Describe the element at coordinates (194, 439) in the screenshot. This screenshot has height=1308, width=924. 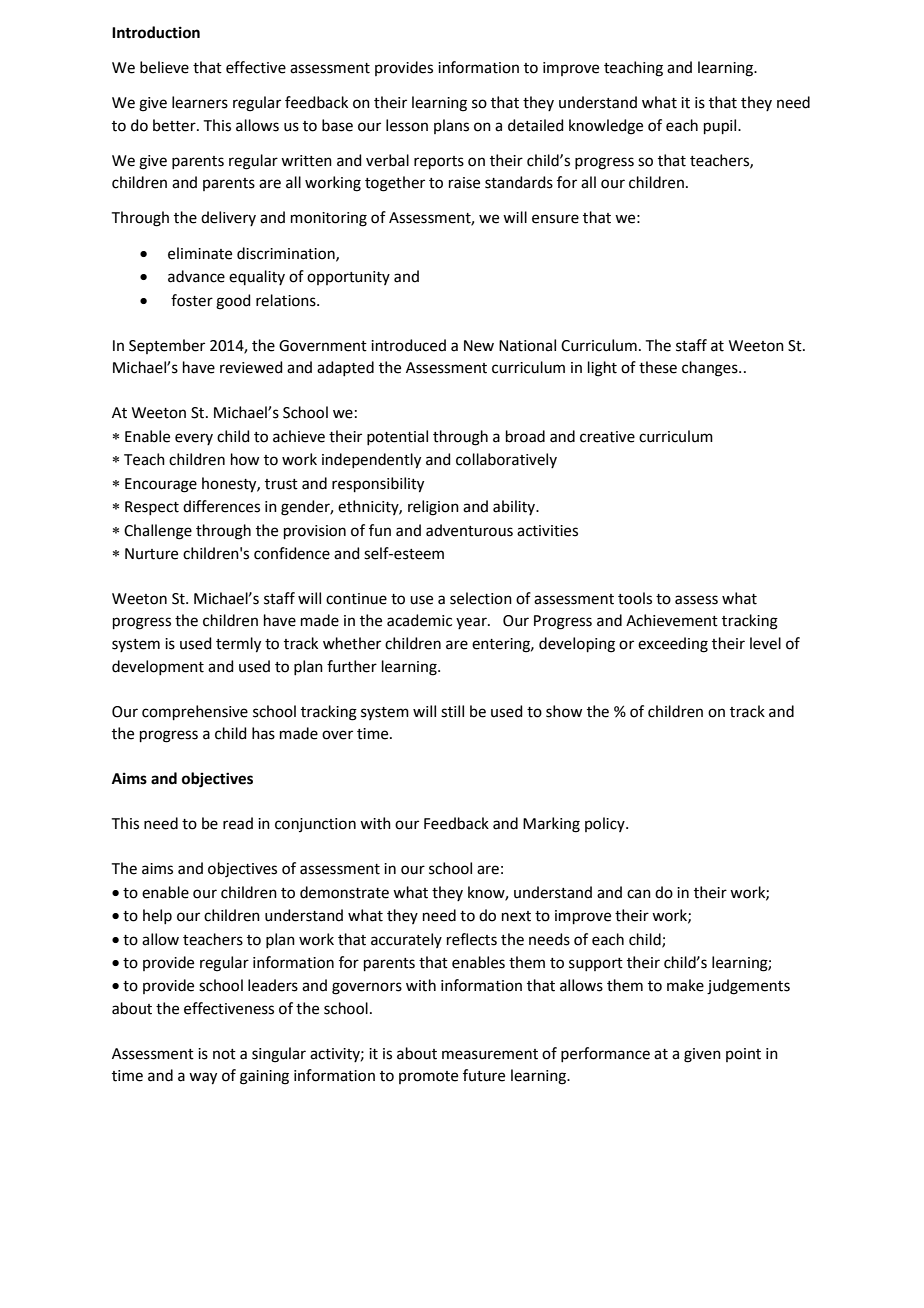
I see `every` at that location.
